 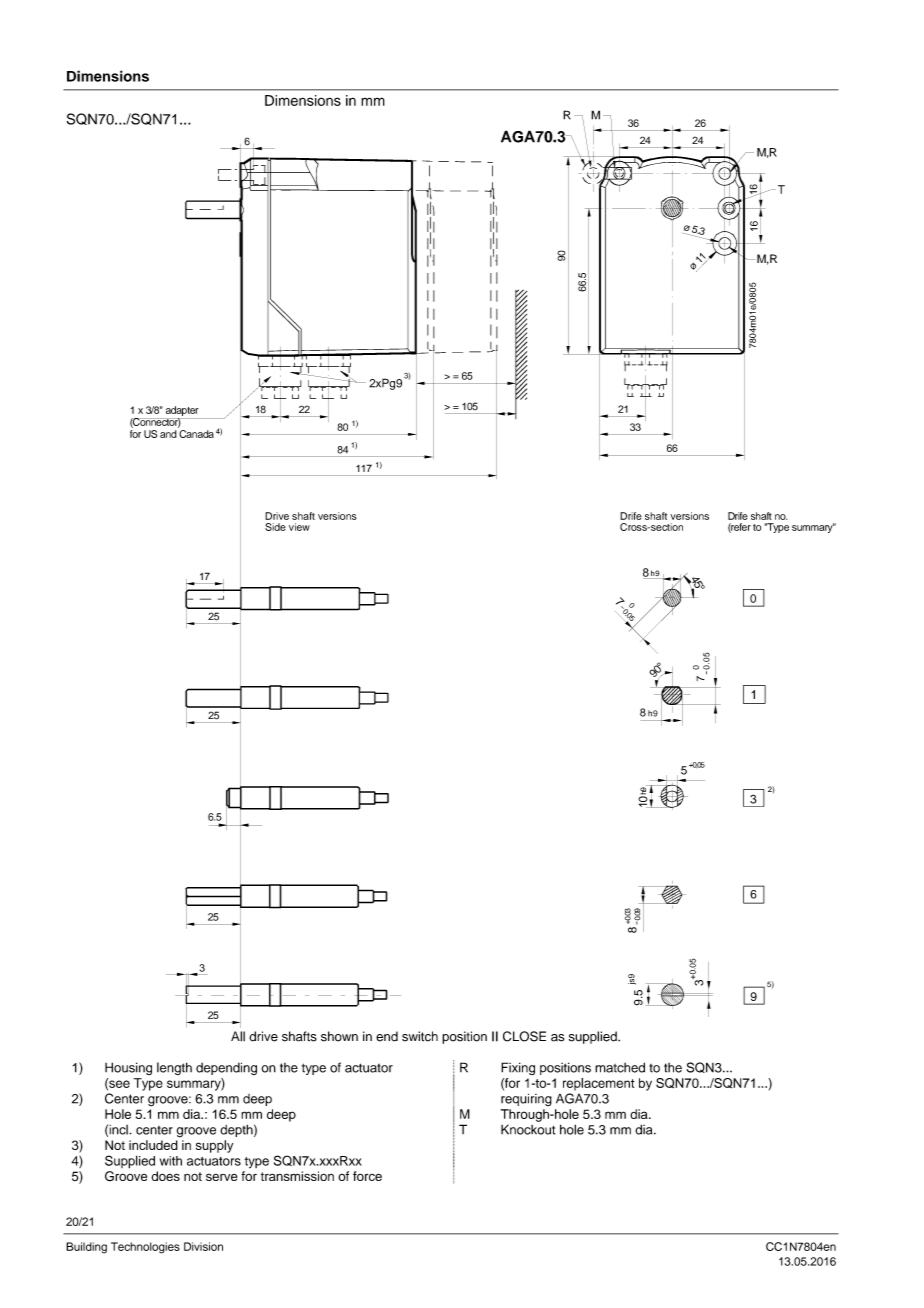 What do you see at coordinates (238, 1036) in the screenshot?
I see `All` at bounding box center [238, 1036].
